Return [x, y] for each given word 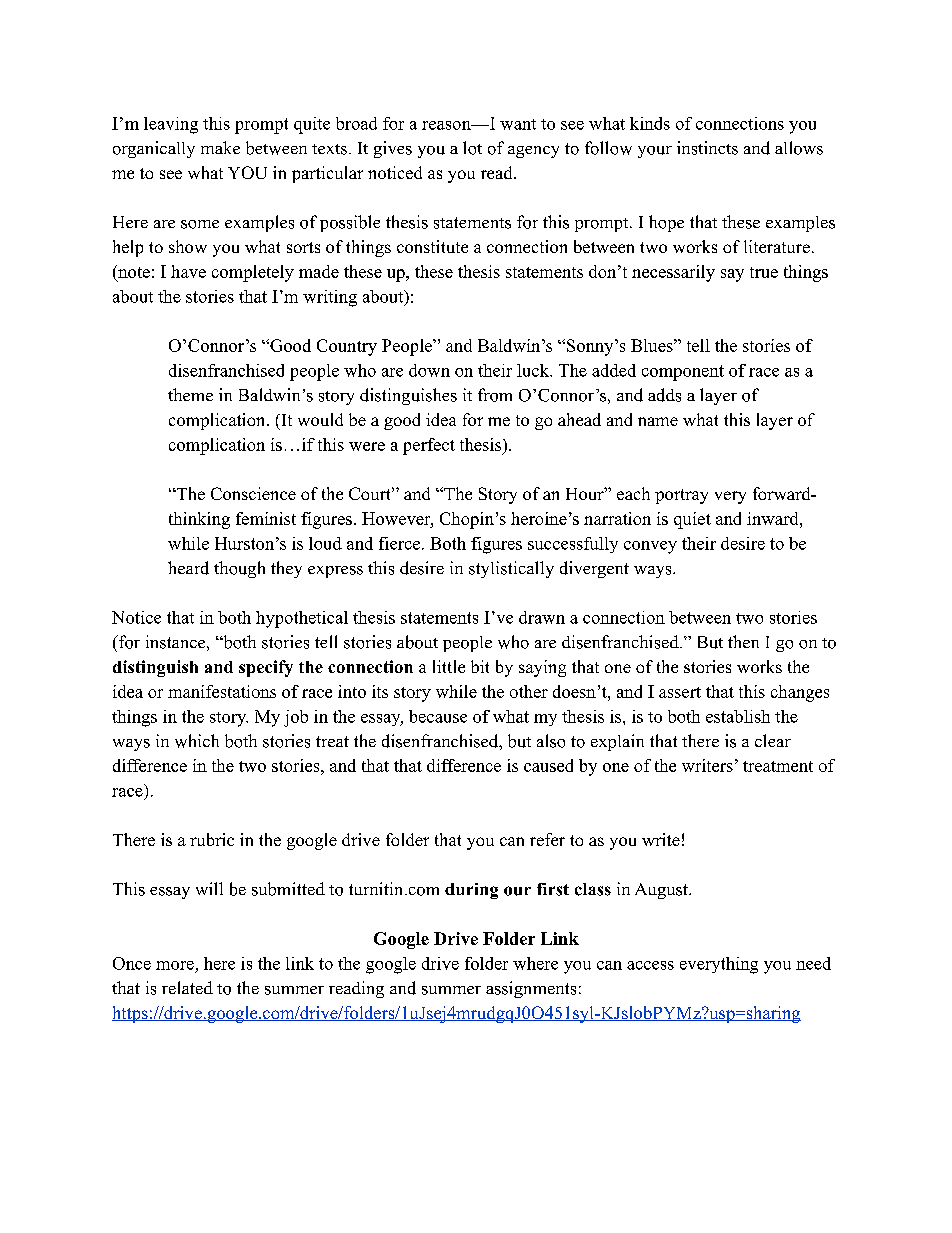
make [220, 147]
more [175, 965]
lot [472, 148]
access [650, 965]
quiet [692, 520]
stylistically [511, 569]
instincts [707, 148]
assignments [531, 989]
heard [188, 568]
